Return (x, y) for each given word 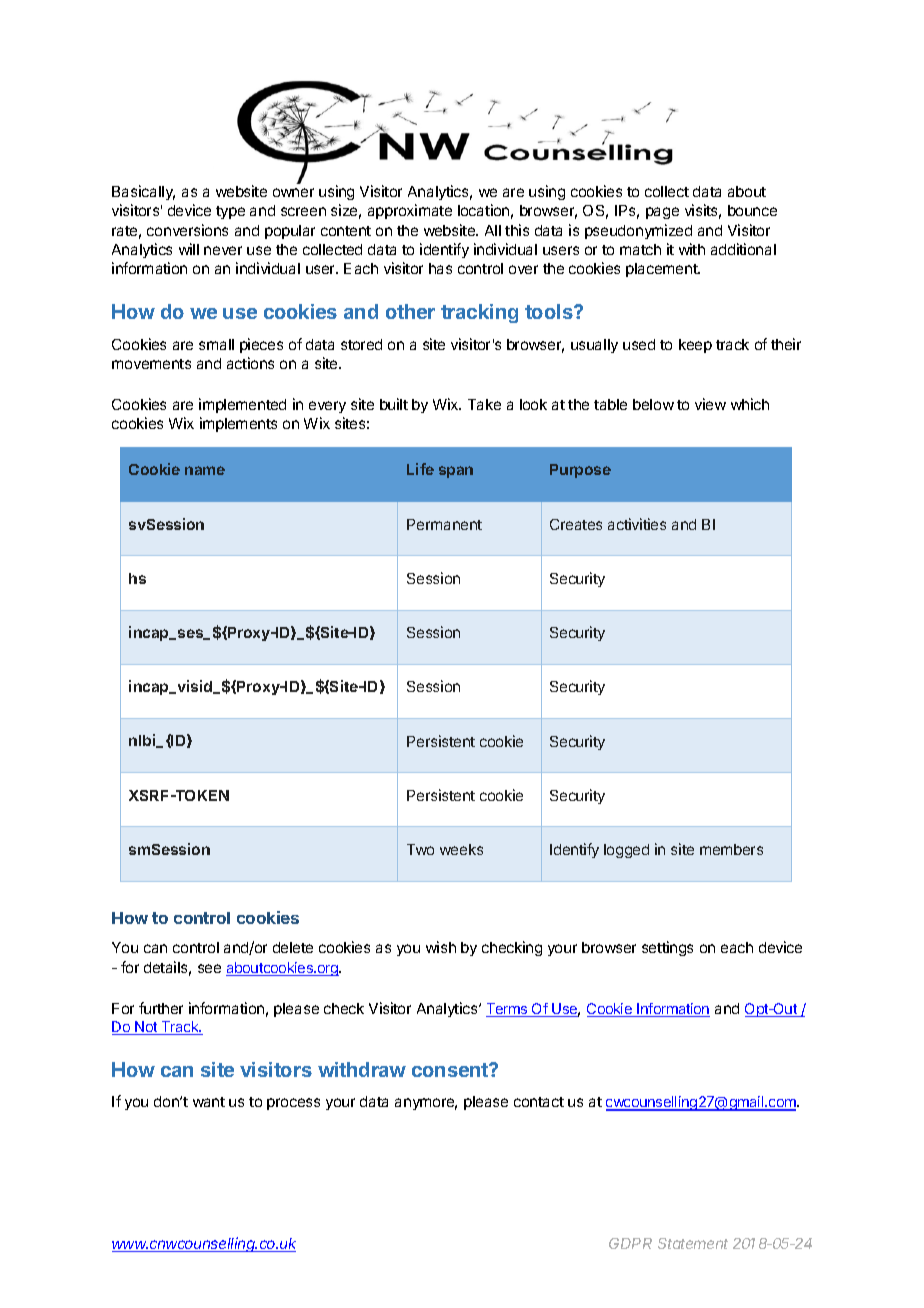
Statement (693, 1243)
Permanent (444, 524)
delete (293, 947)
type (230, 212)
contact (539, 1102)
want (209, 1102)
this (517, 230)
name (205, 470)
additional (743, 249)
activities (637, 524)
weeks (461, 849)
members (731, 849)
